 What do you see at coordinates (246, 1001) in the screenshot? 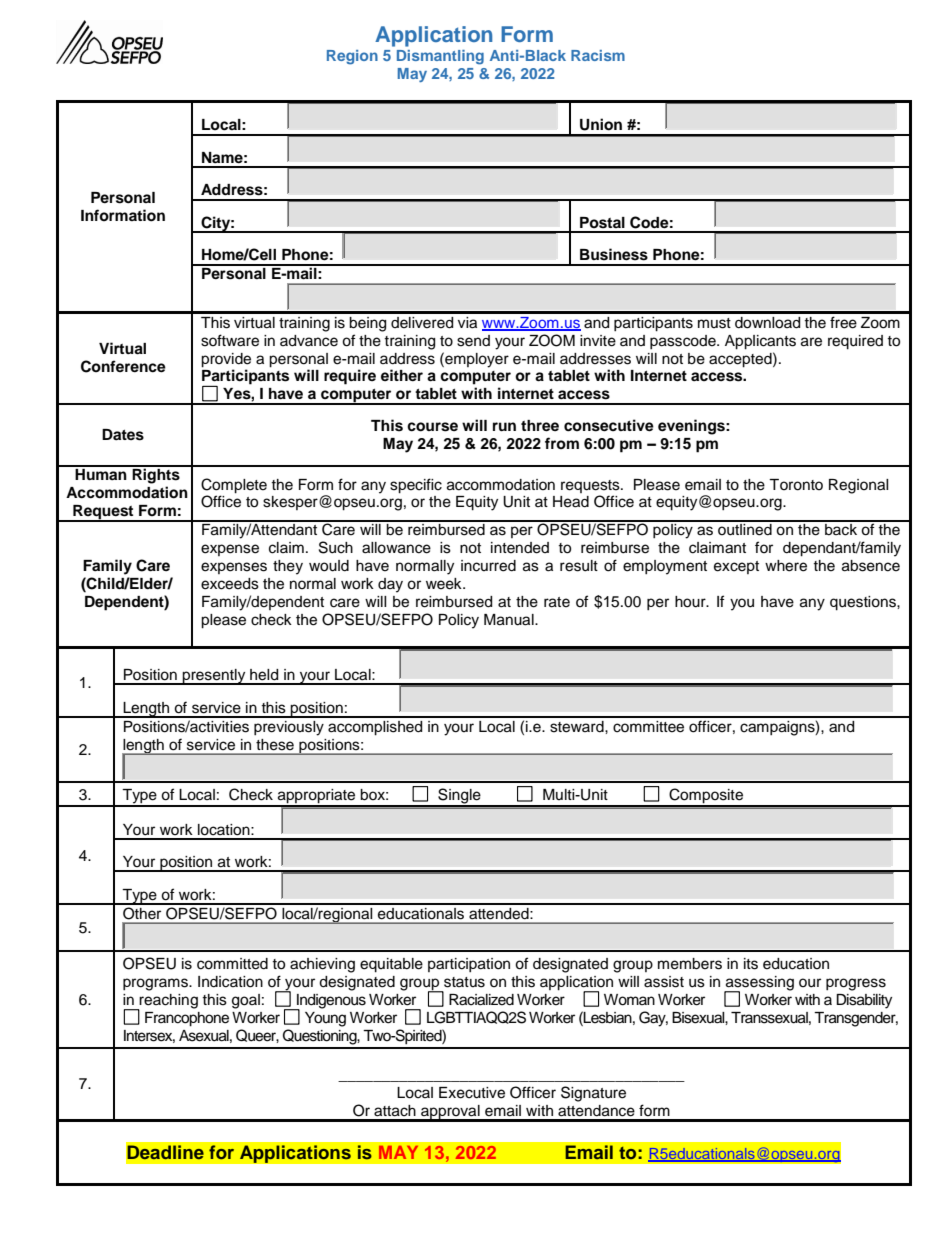
I see `goal` at bounding box center [246, 1001].
